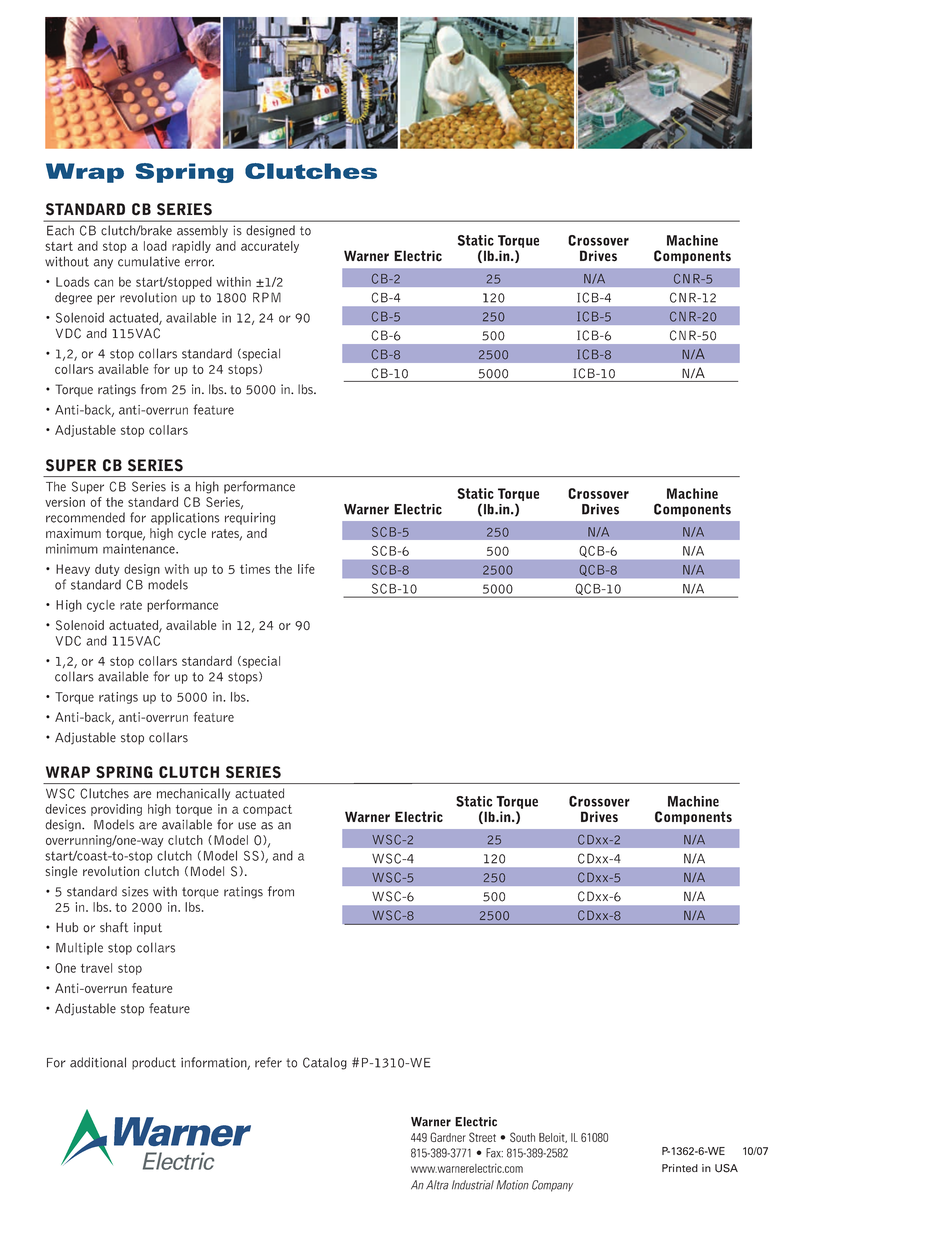  I want to click on duty, so click(107, 570).
